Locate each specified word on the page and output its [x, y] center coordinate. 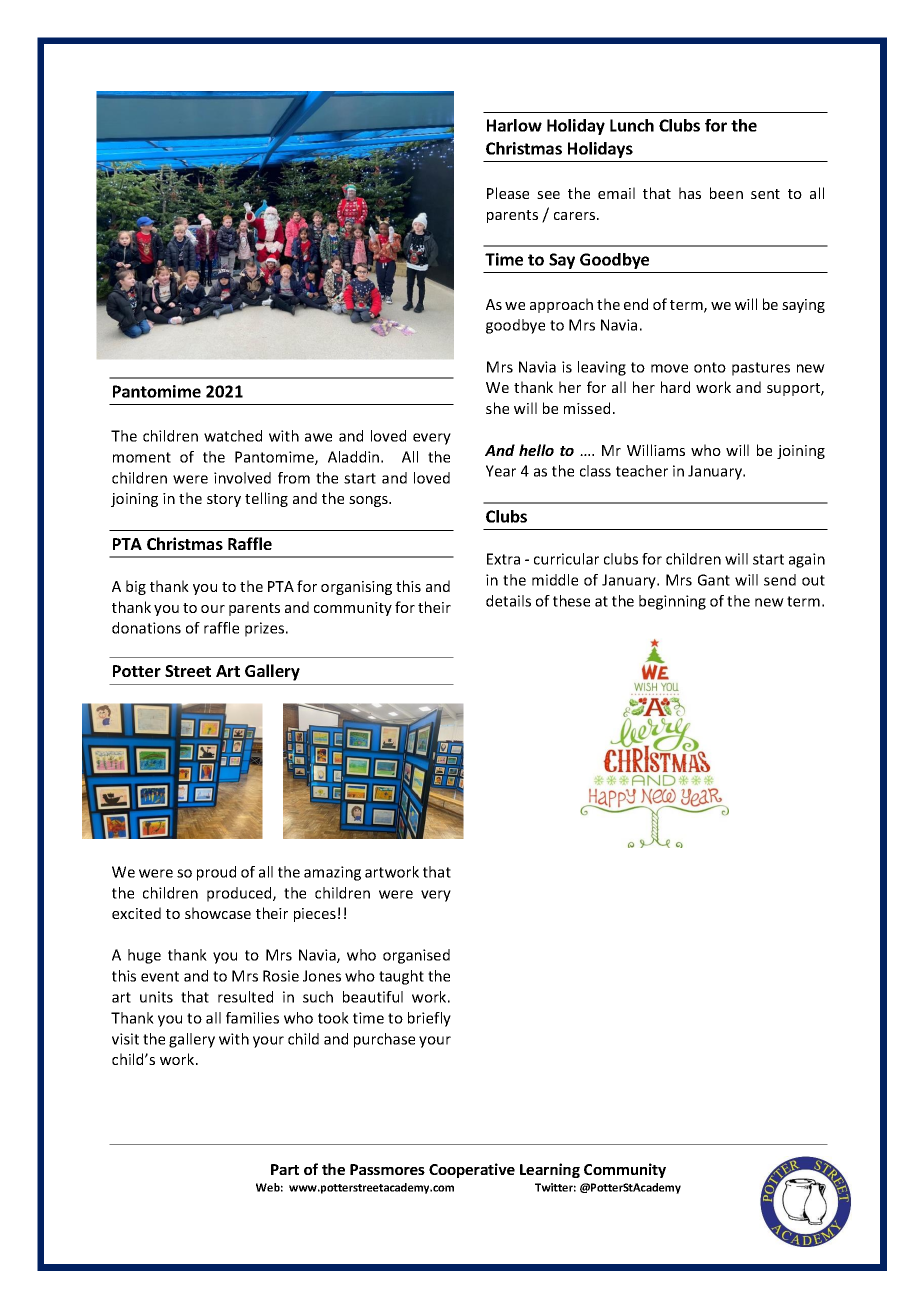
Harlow [514, 125]
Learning [550, 1170]
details [508, 601]
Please [508, 193]
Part [285, 1169]
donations [146, 628]
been [726, 193]
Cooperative [472, 1170]
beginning [672, 602]
